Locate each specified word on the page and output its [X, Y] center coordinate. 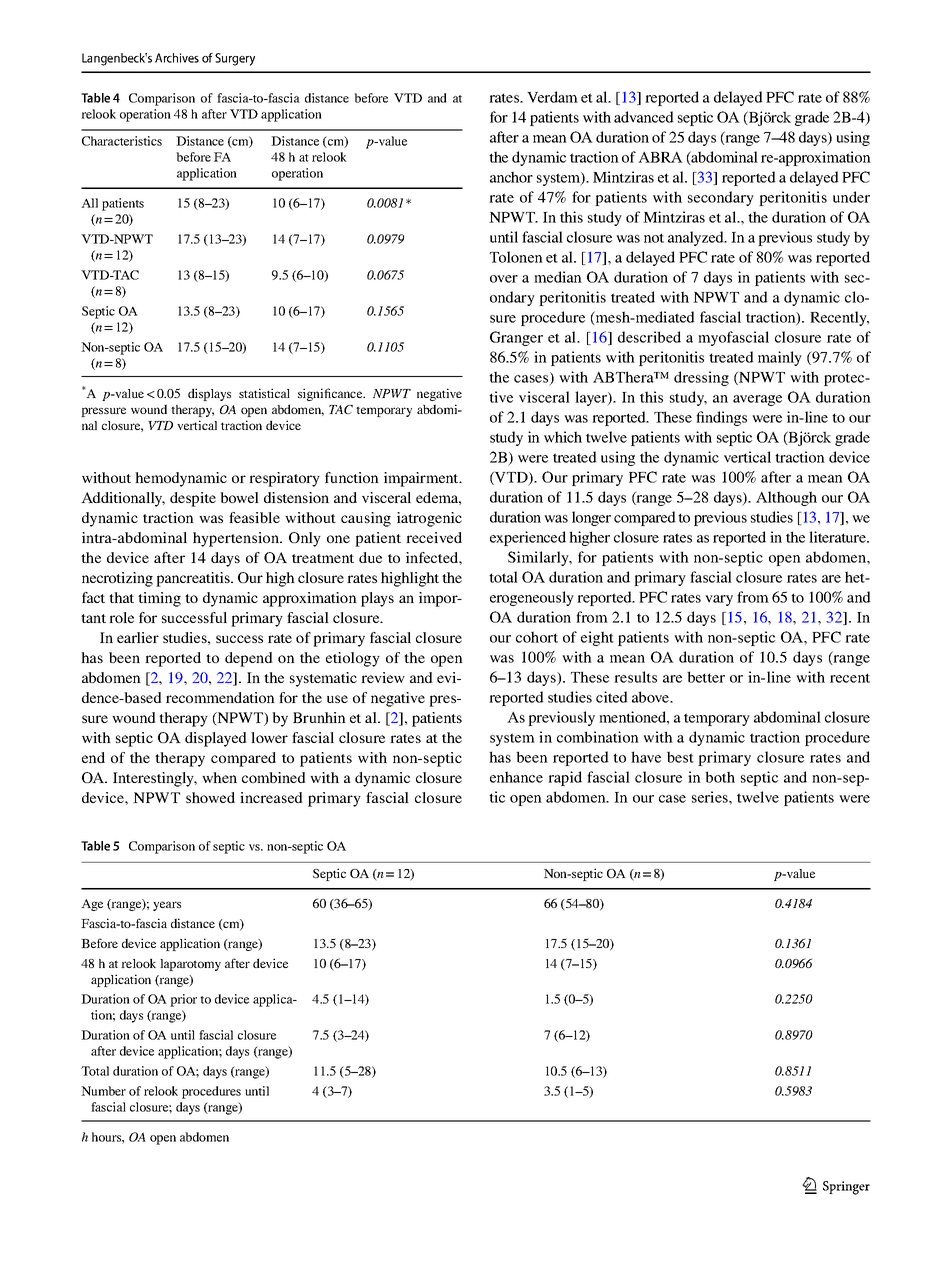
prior [183, 1000]
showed [210, 797]
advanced [644, 117]
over [504, 279]
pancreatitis [194, 579]
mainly [780, 358]
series [711, 797]
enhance [516, 777]
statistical [264, 393]
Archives [177, 58]
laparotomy [190, 965]
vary [719, 600]
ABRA [660, 157]
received [434, 537]
